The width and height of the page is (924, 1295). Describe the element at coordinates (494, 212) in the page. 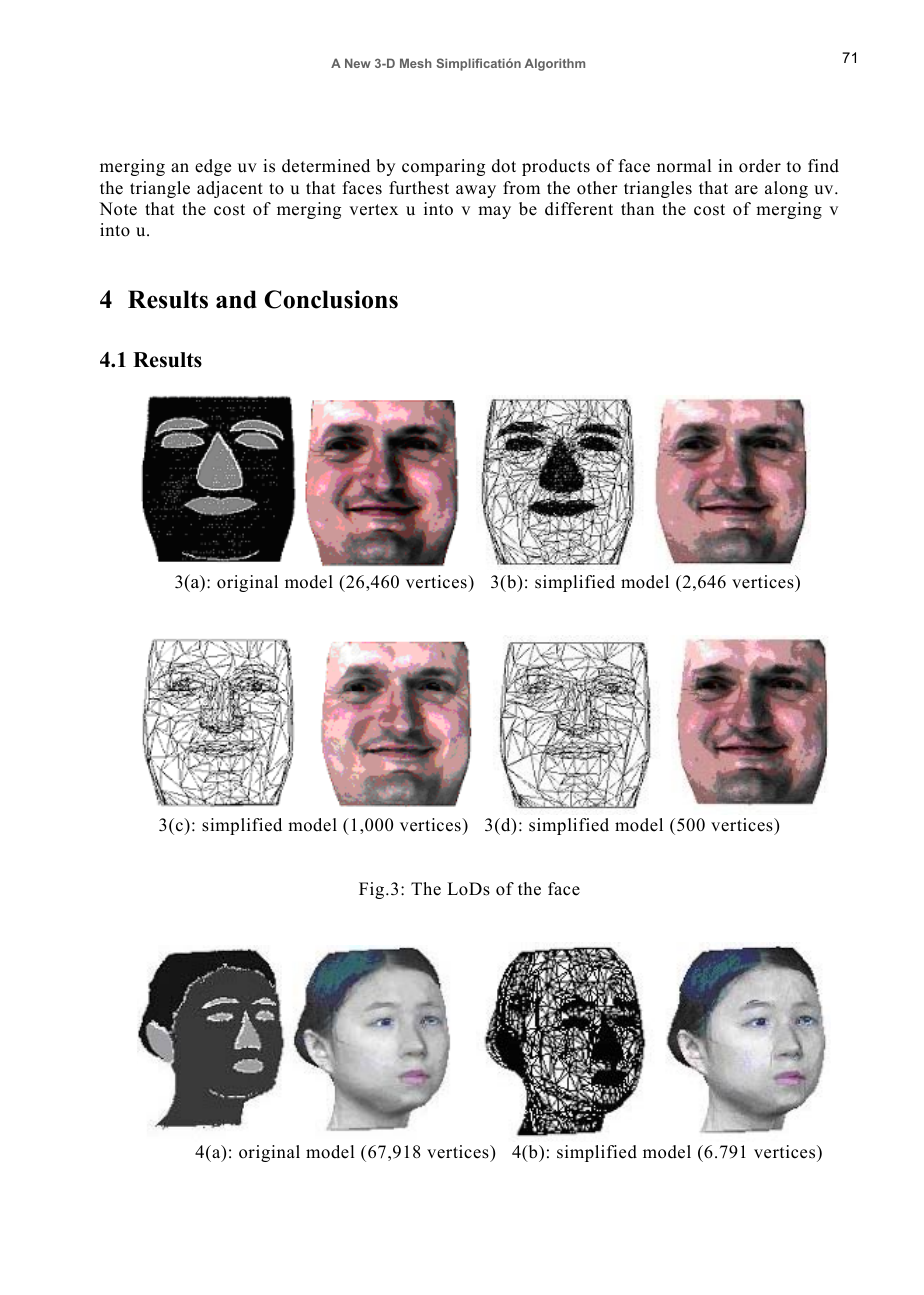

I see `may` at that location.
